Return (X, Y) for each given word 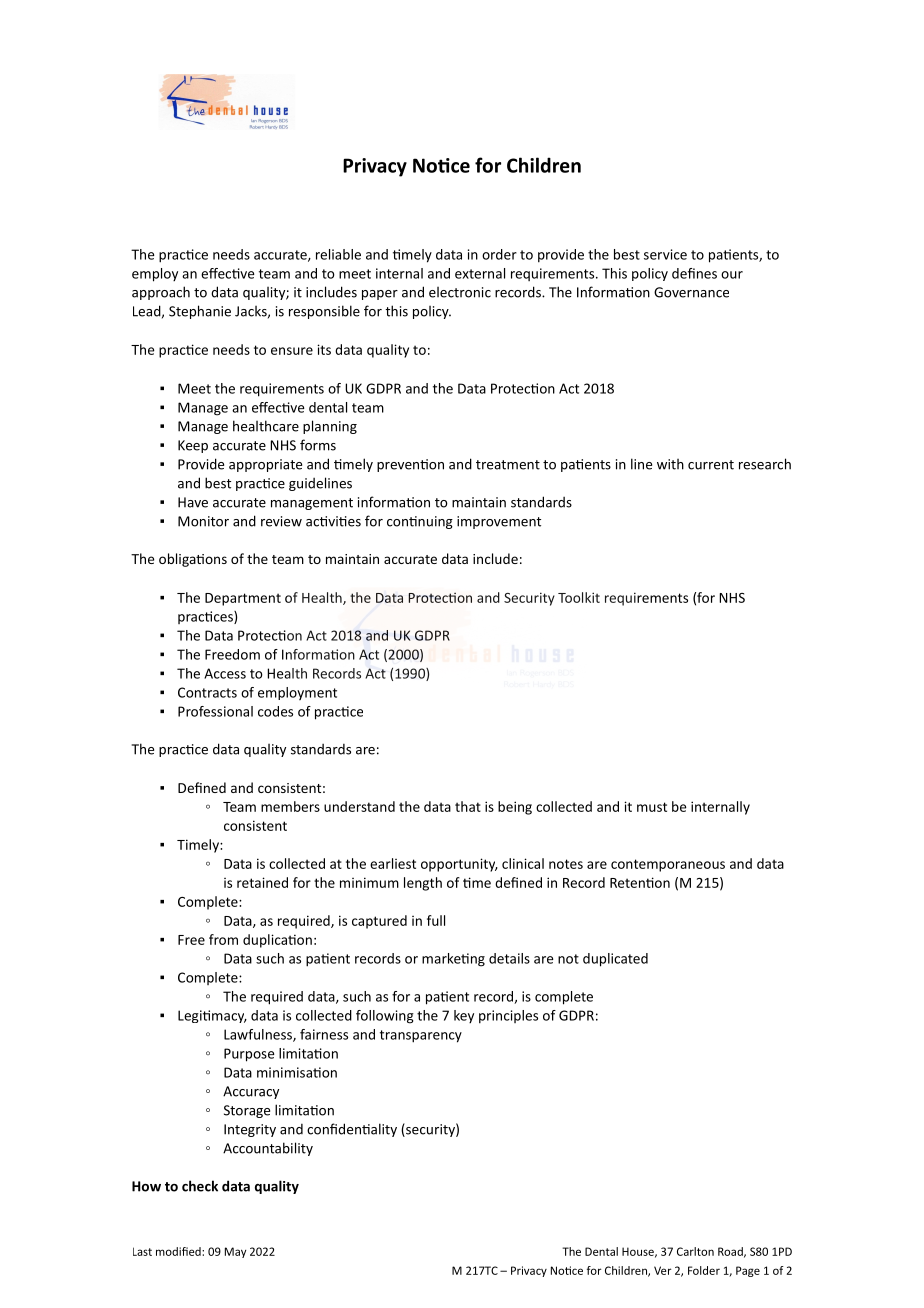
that (468, 806)
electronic (460, 292)
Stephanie (200, 312)
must (652, 807)
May (235, 1252)
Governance (691, 292)
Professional (215, 711)
